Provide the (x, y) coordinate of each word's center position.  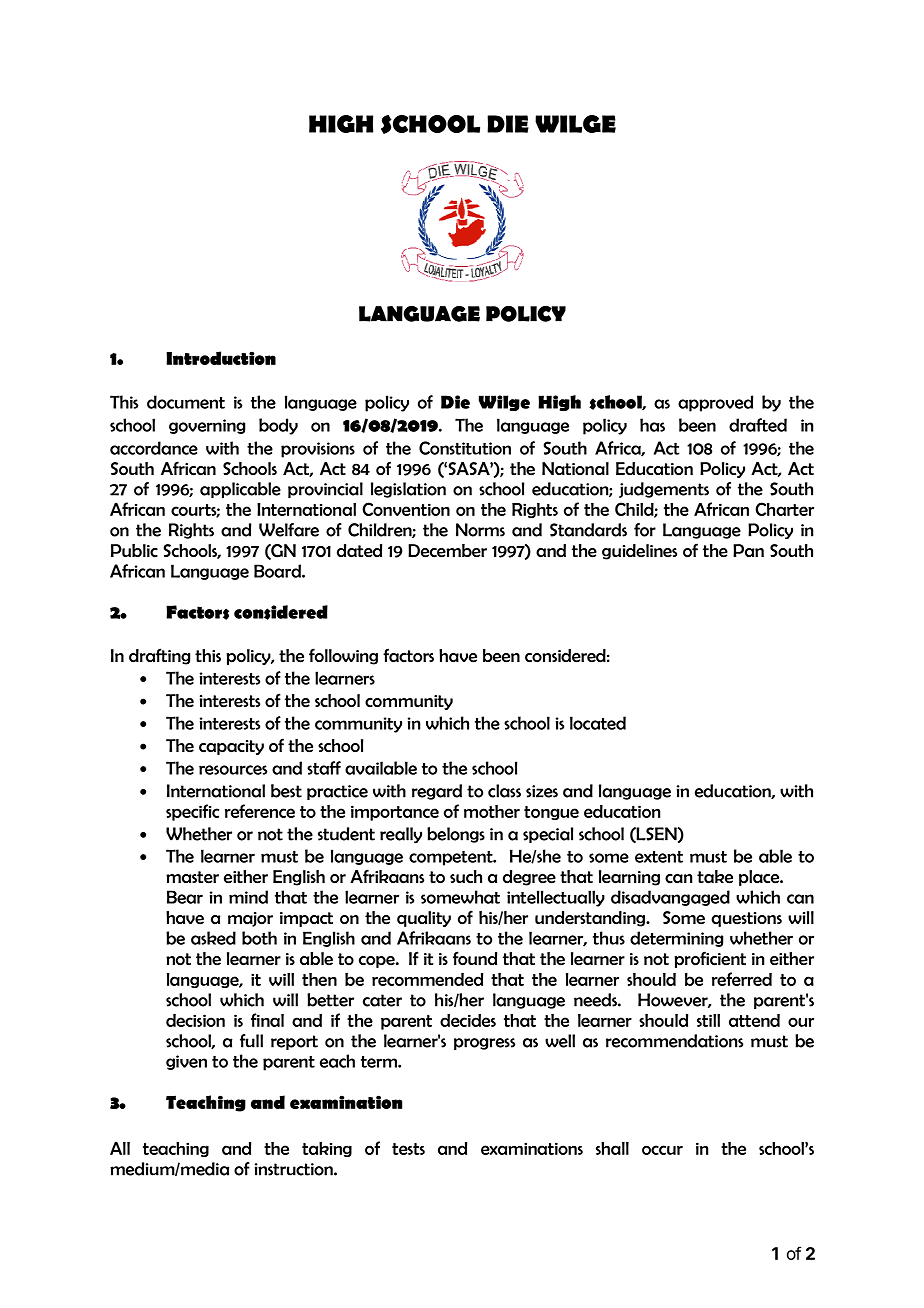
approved (715, 403)
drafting (159, 656)
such (466, 877)
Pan (748, 550)
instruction (295, 1169)
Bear (185, 897)
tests (408, 1149)
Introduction (221, 358)
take (715, 877)
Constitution (465, 448)
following (343, 656)
